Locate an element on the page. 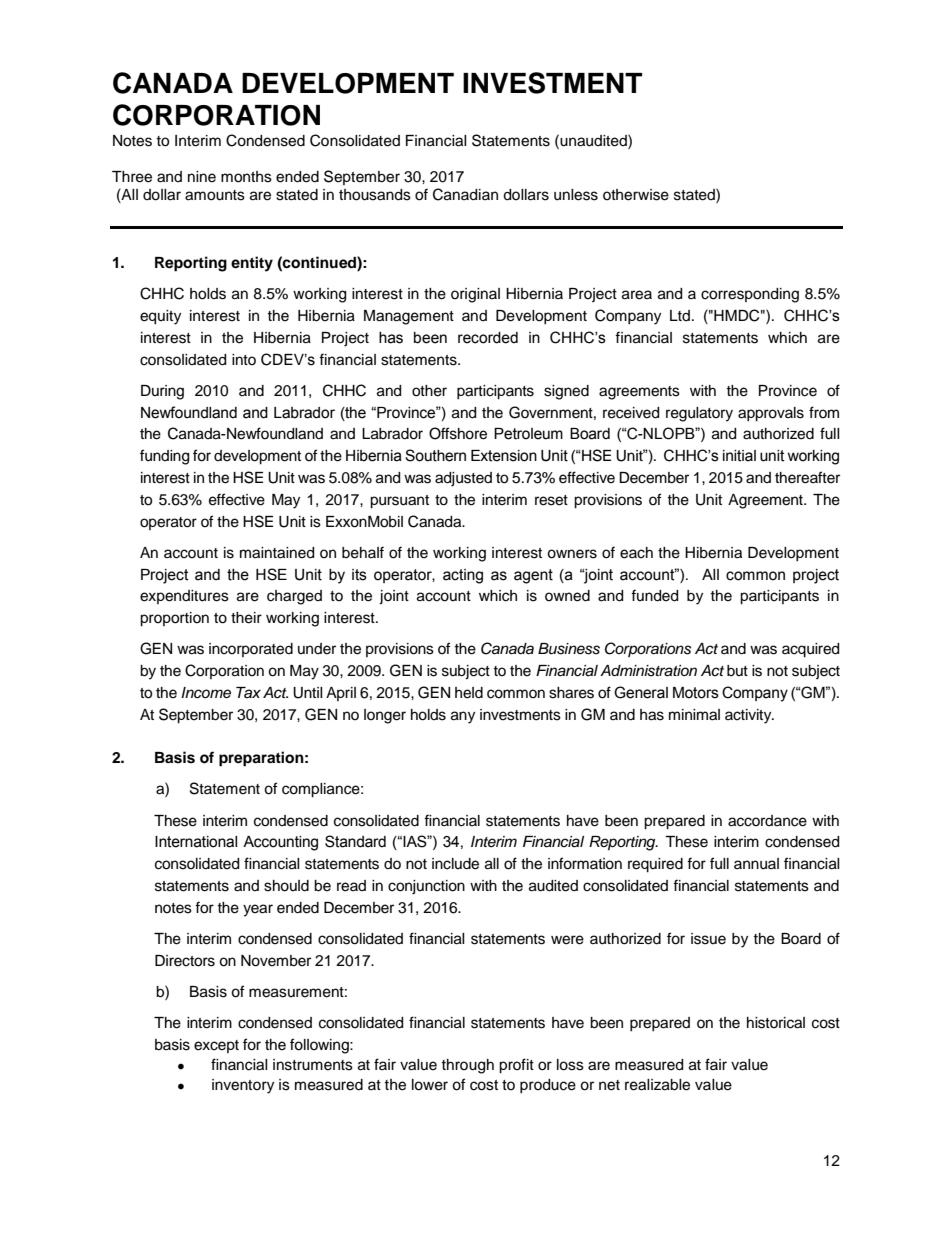  but is located at coordinates (737, 670).
